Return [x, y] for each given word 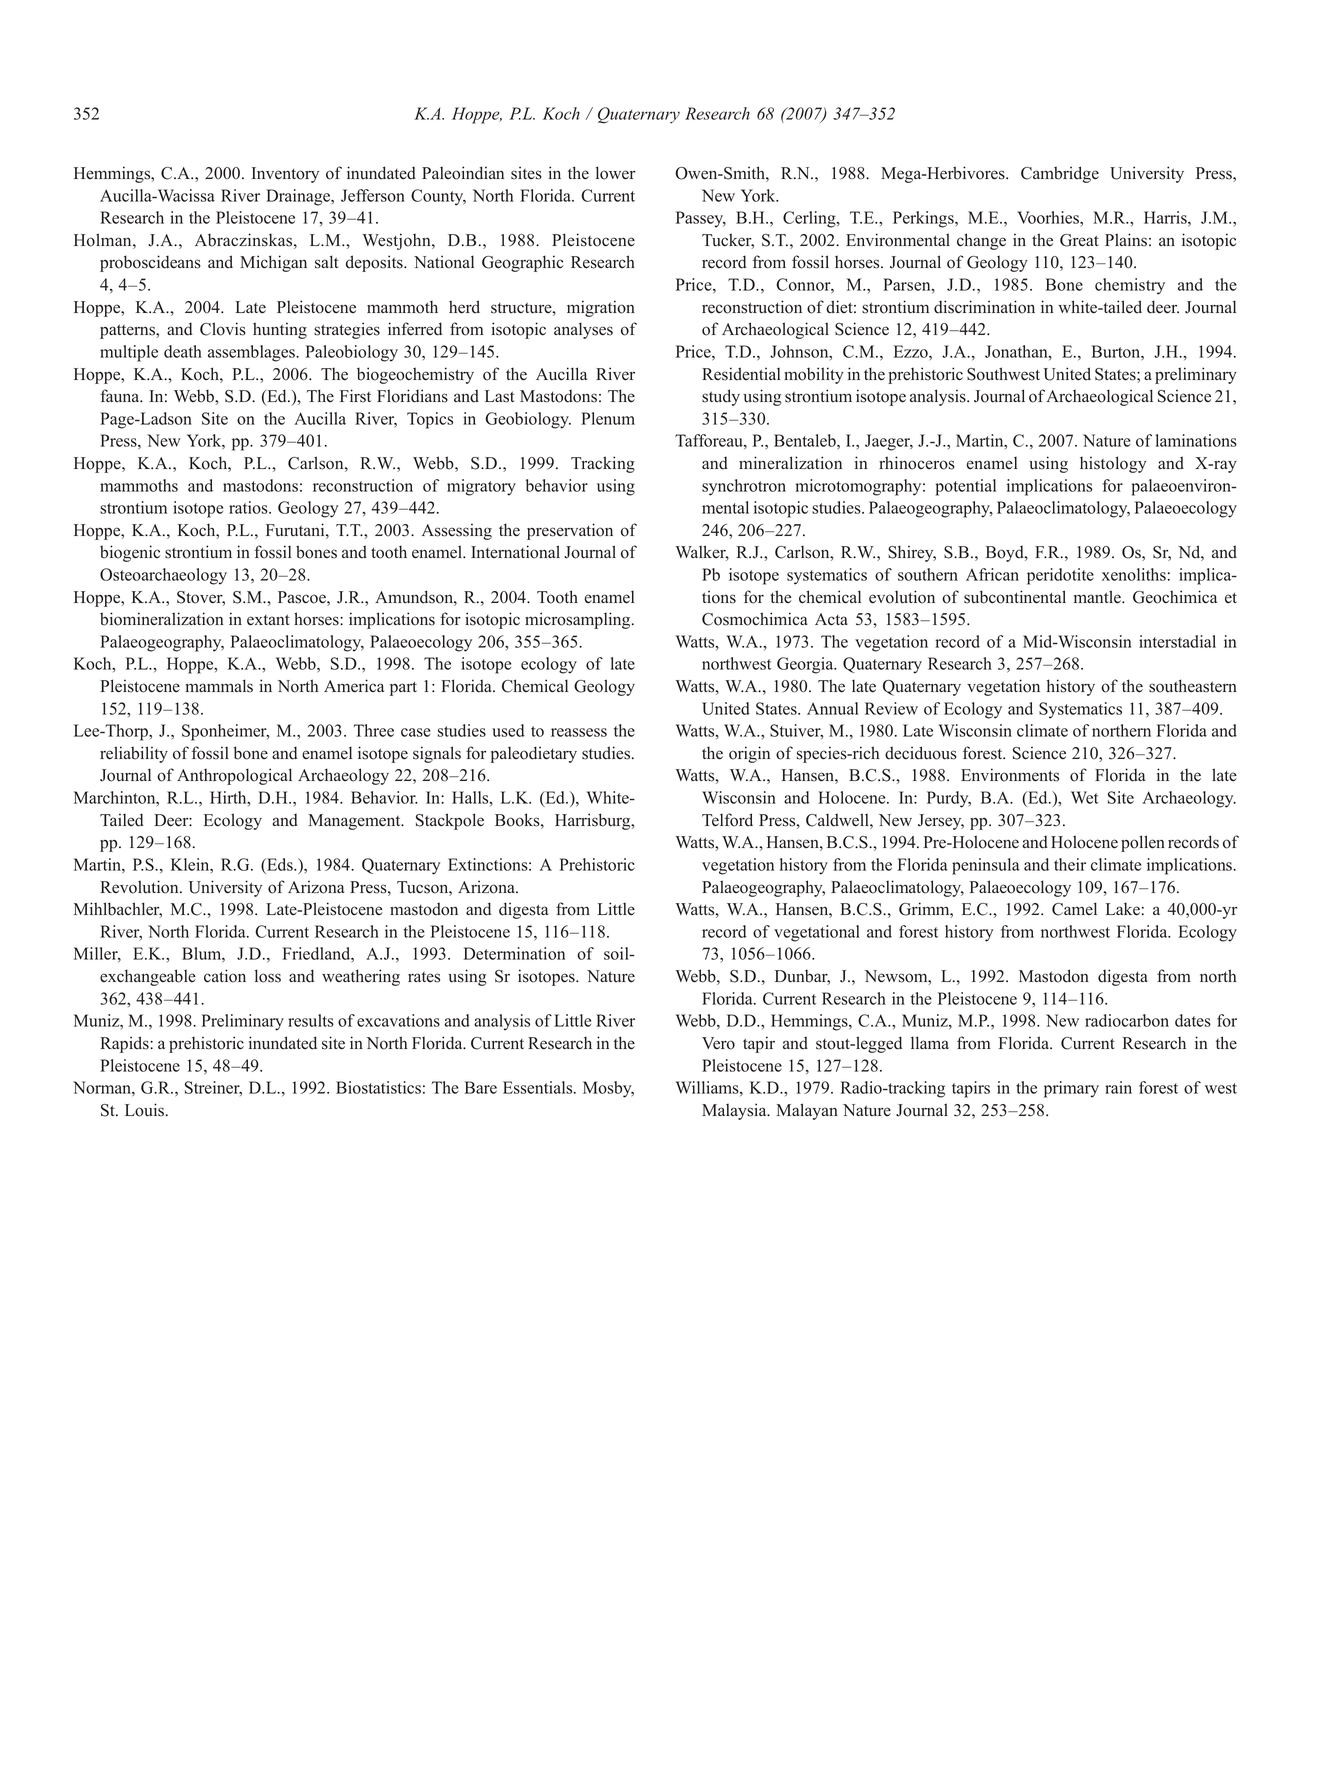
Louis [146, 1110]
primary [1071, 1089]
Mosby [608, 1089]
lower [615, 173]
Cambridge [1060, 174]
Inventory [285, 175]
